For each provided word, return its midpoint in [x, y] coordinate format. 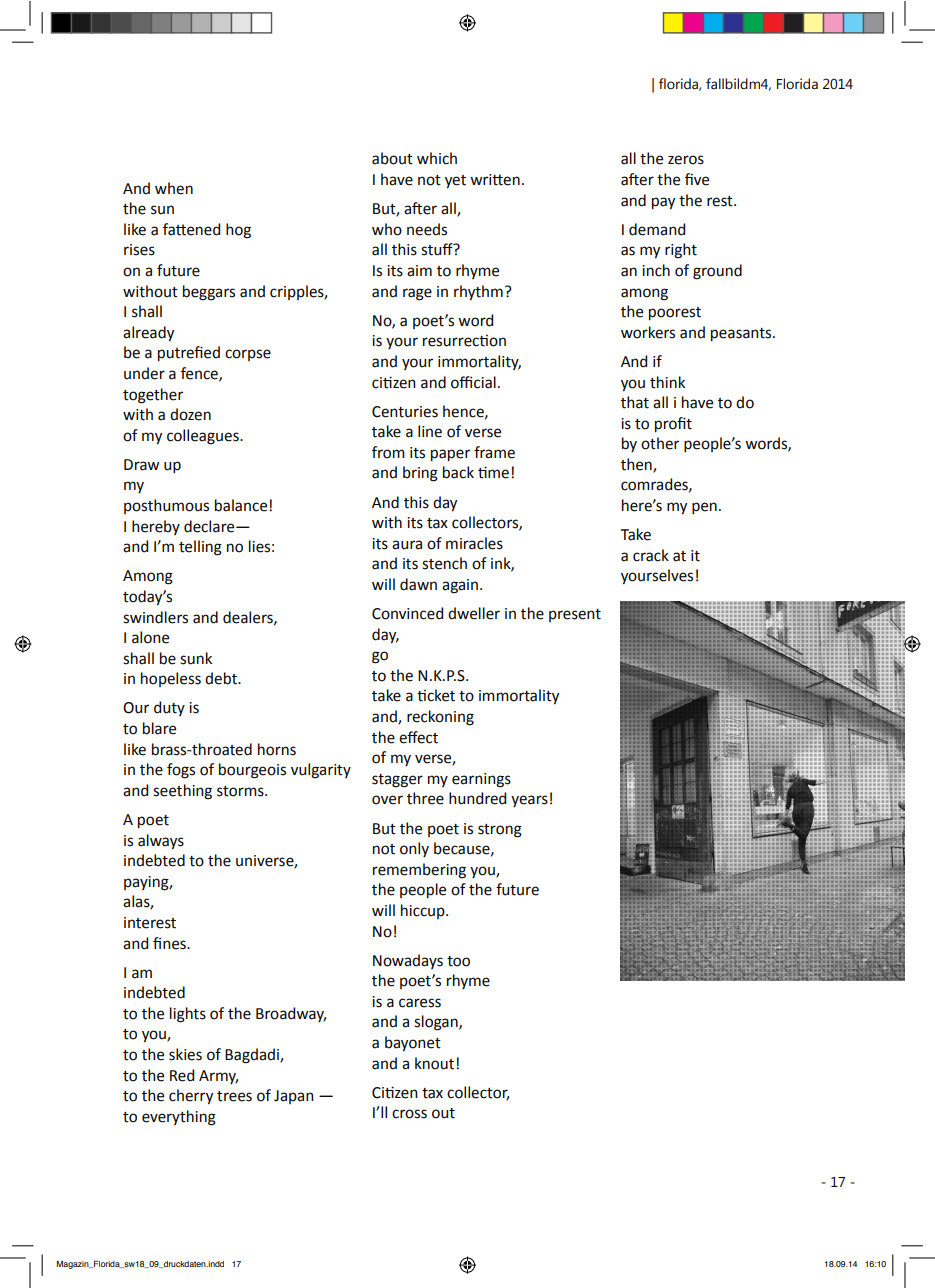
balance [241, 505]
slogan [437, 1023]
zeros [686, 160]
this [416, 502]
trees [234, 1096]
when [174, 188]
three [425, 798]
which [437, 158]
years [529, 801]
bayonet [413, 1044]
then [637, 465]
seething [182, 792]
